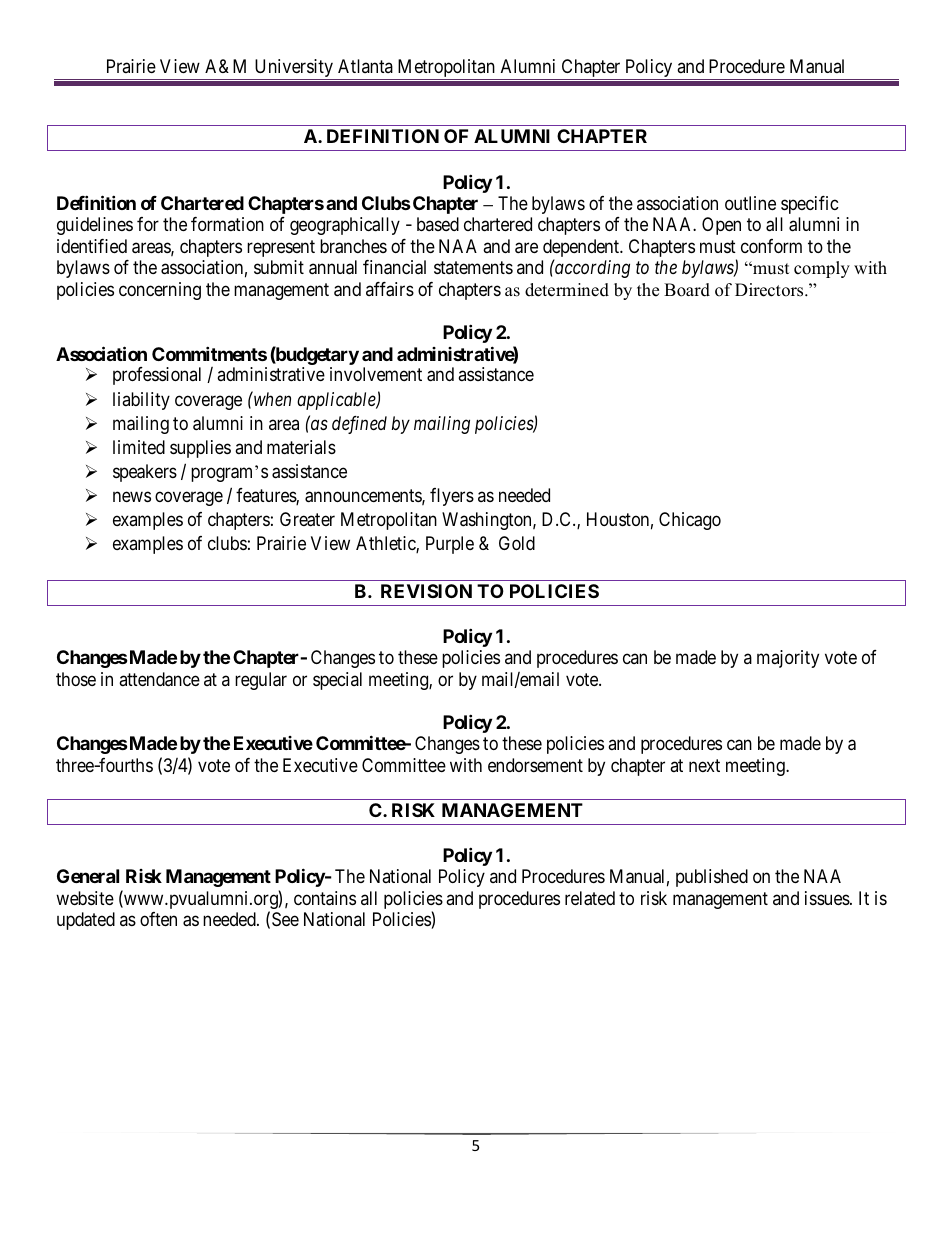 This screenshot has width=952, height=1233. I want to click on defined, so click(359, 425).
